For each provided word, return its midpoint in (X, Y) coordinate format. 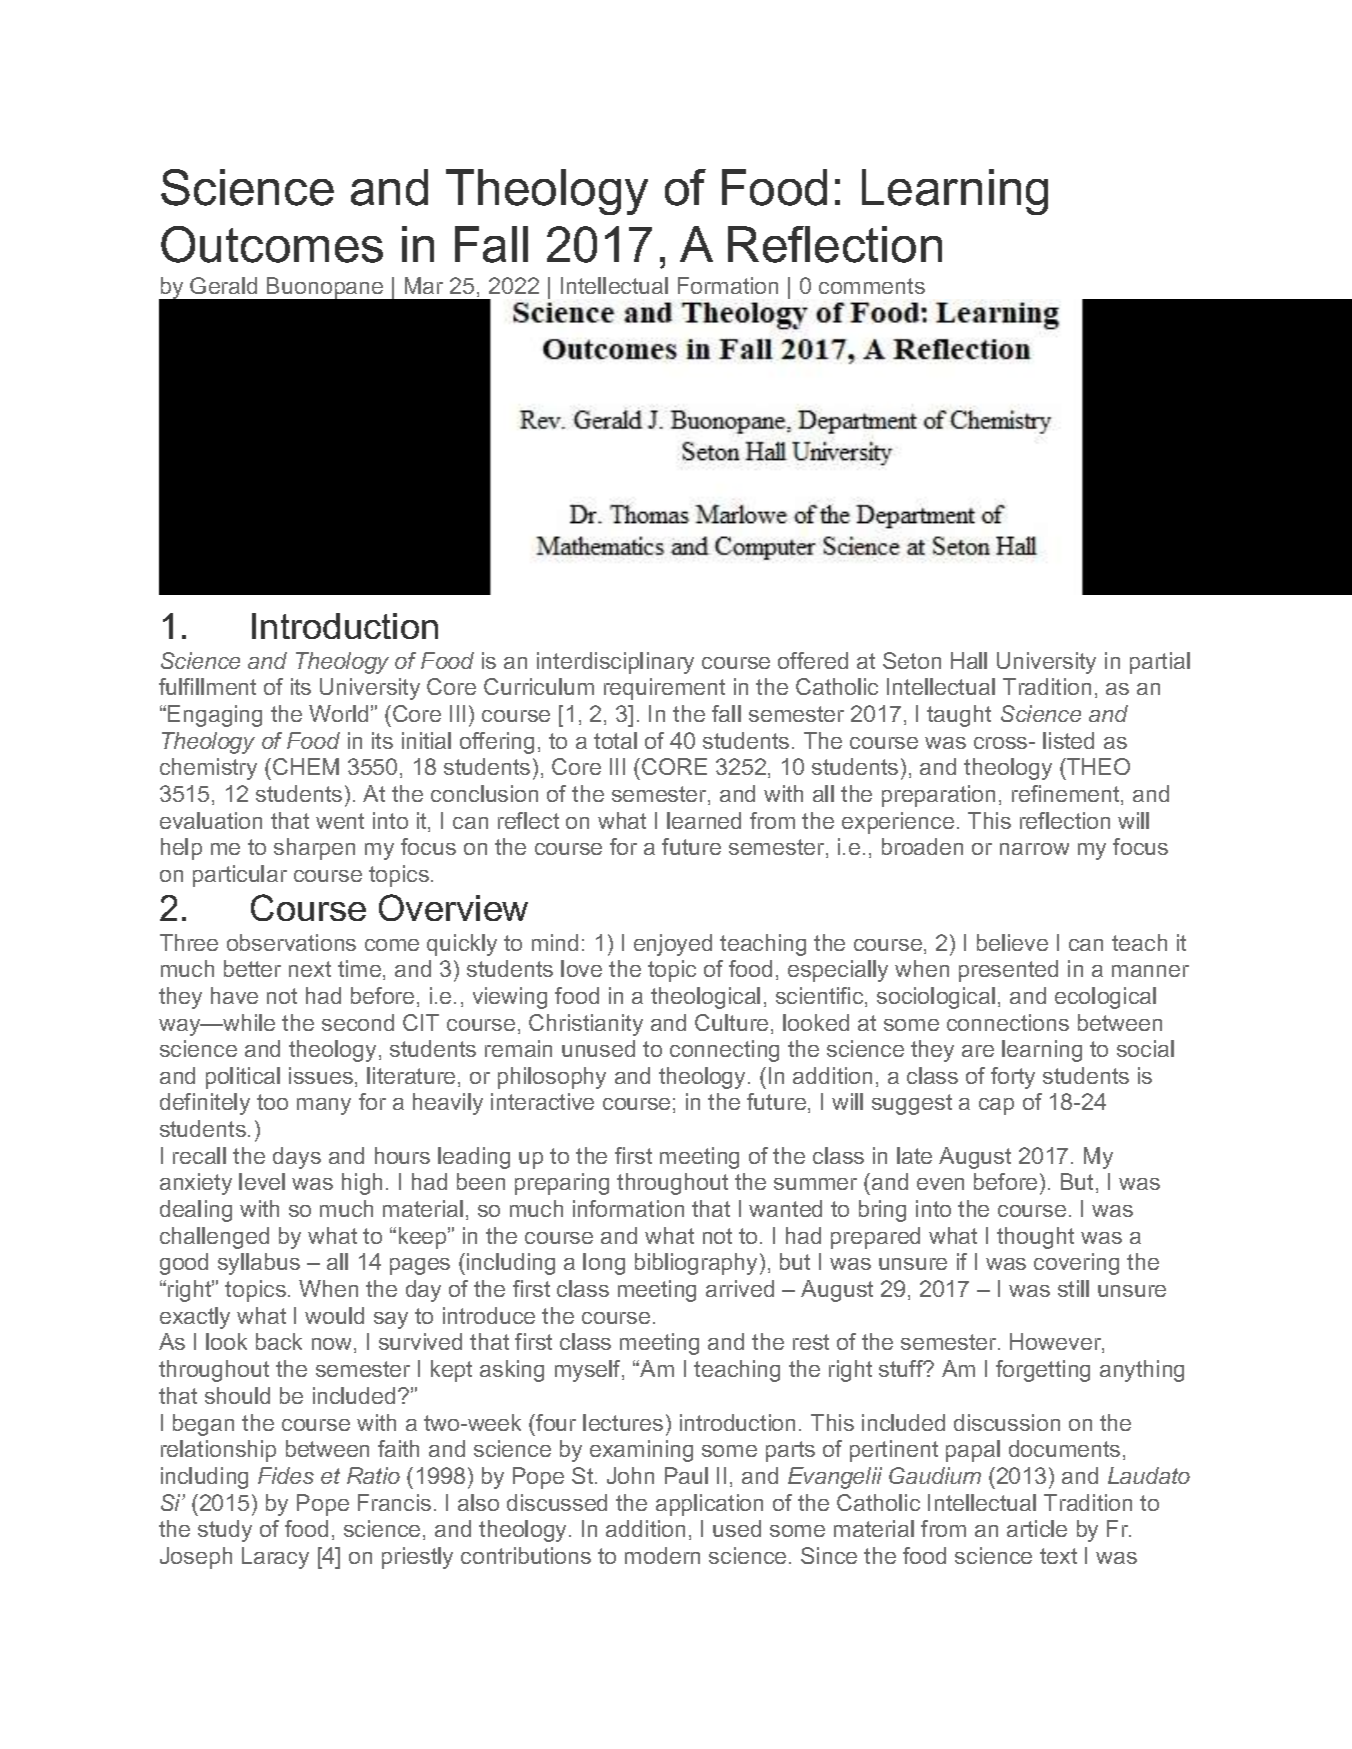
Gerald (223, 285)
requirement (664, 689)
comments (872, 286)
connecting (724, 1051)
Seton (912, 660)
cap (996, 1106)
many (324, 1106)
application (709, 1505)
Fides (286, 1475)
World (338, 713)
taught (959, 716)
